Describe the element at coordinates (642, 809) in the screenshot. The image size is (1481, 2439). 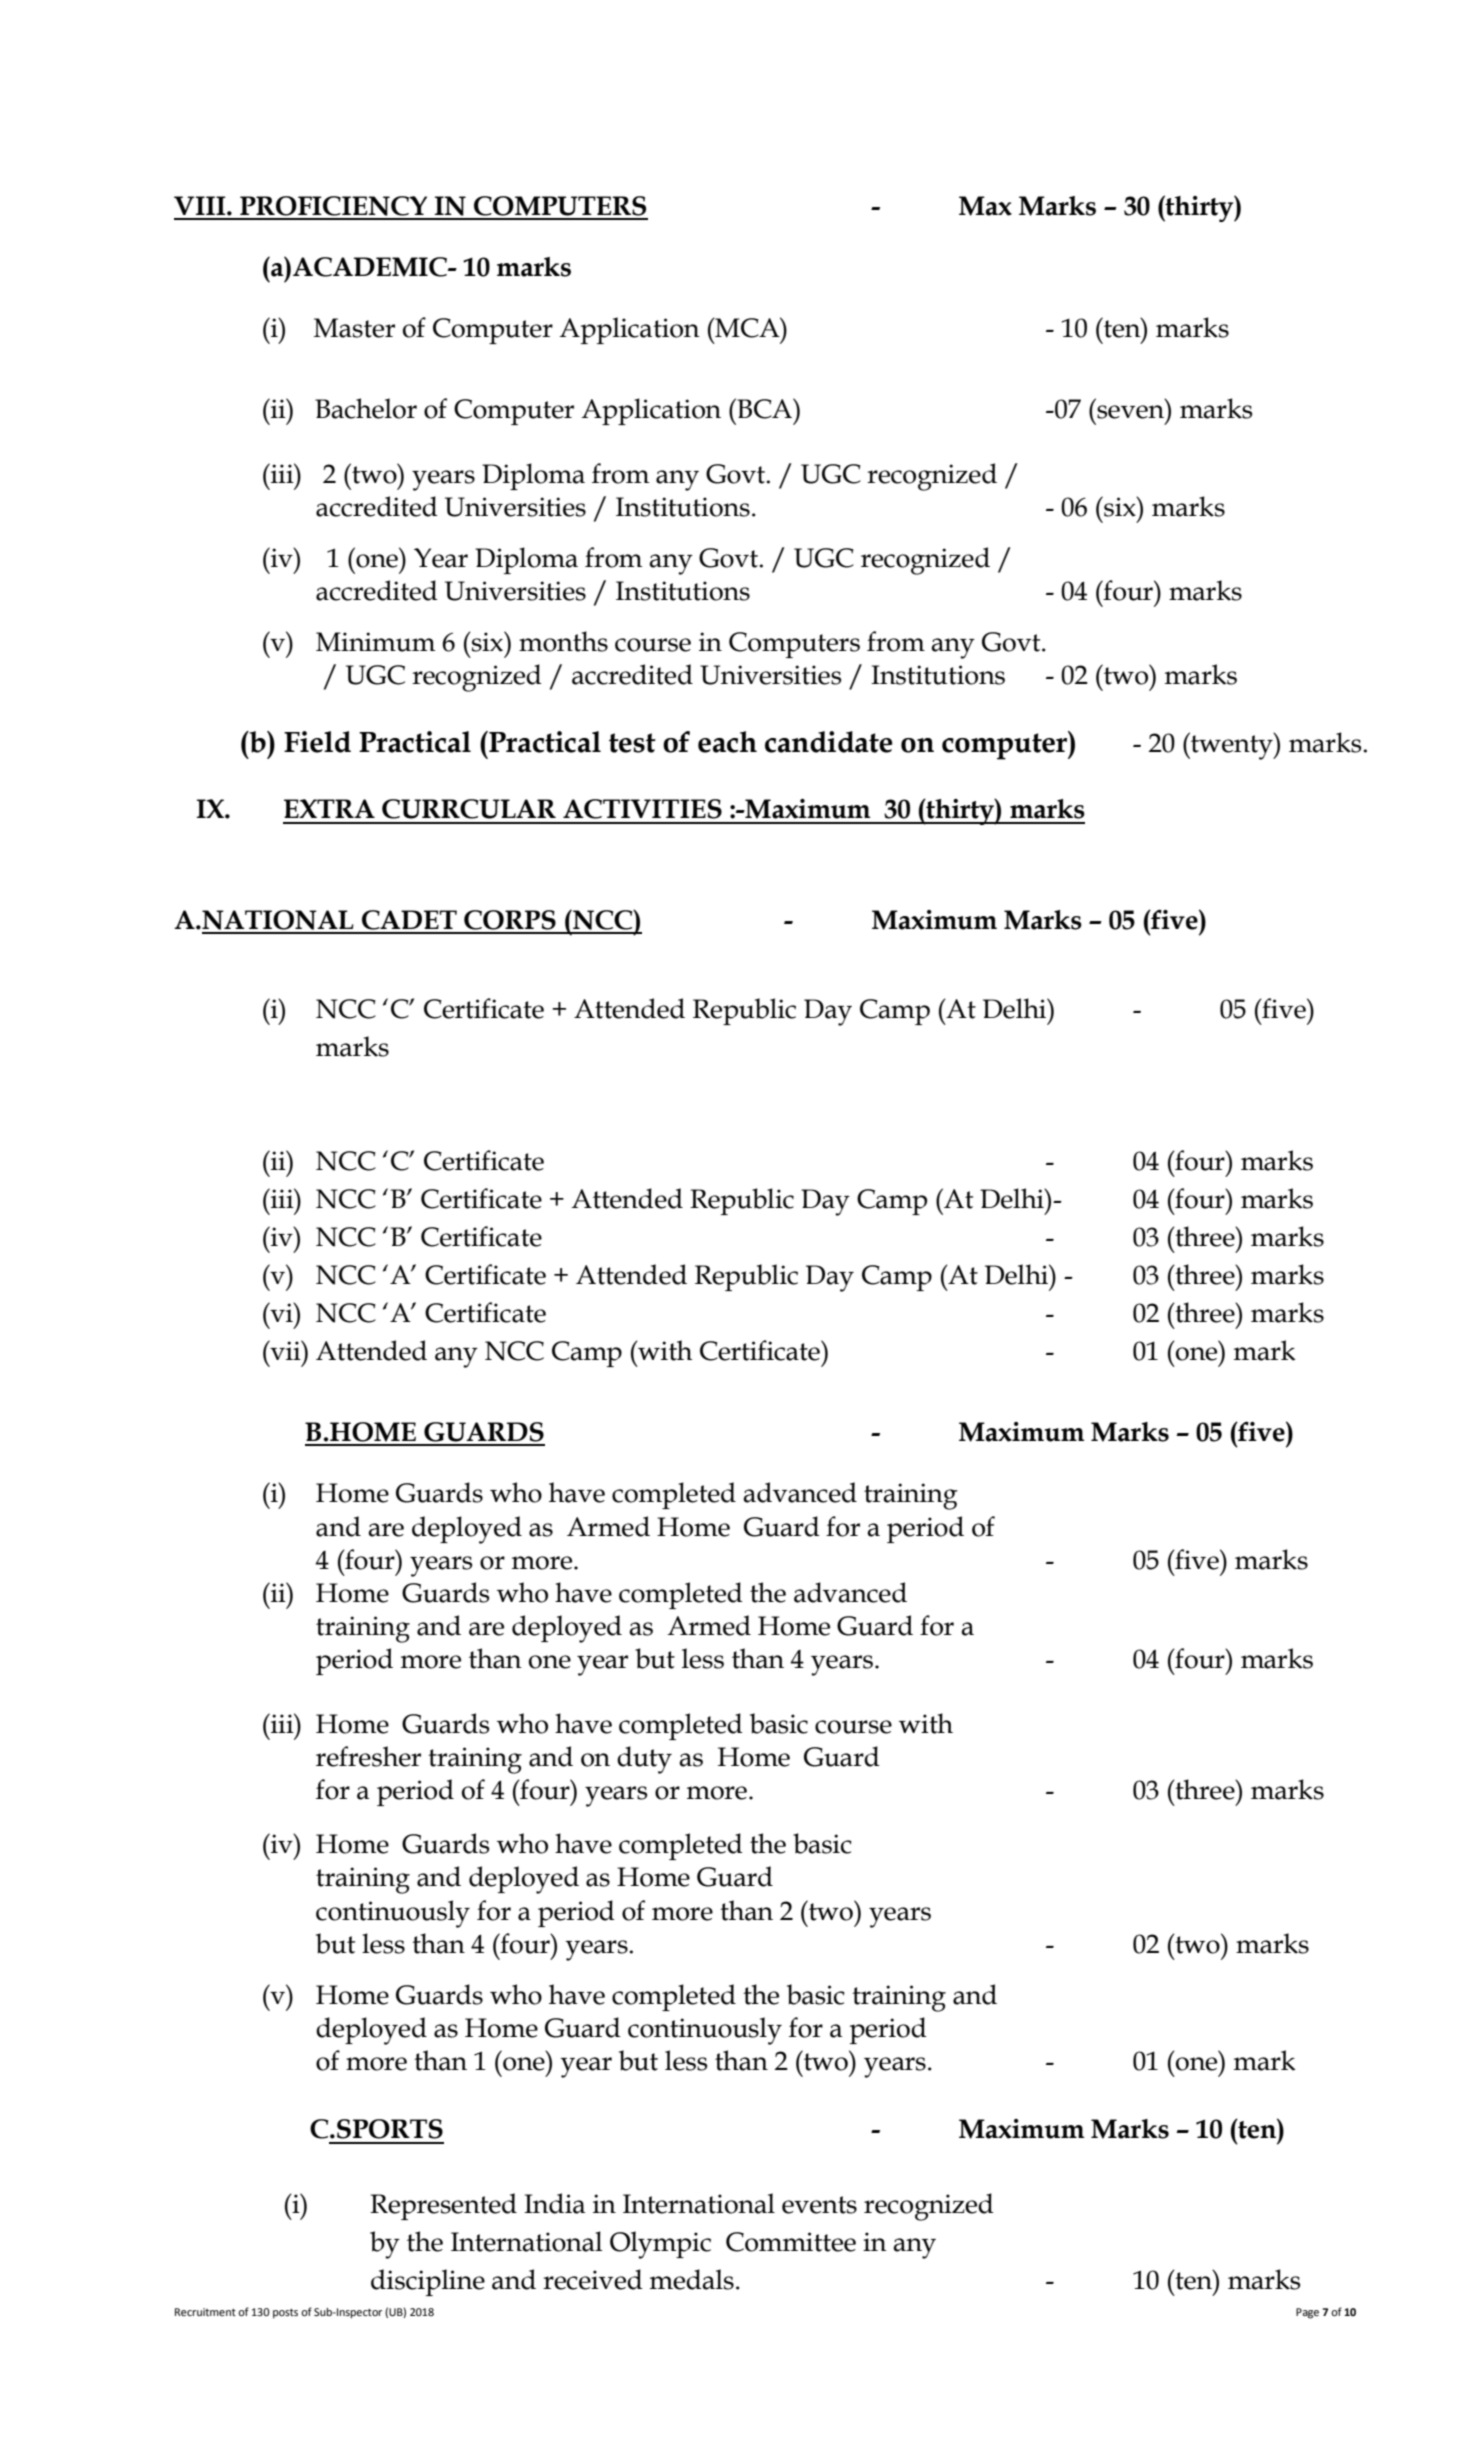
I see `ACTIVITIES` at that location.
